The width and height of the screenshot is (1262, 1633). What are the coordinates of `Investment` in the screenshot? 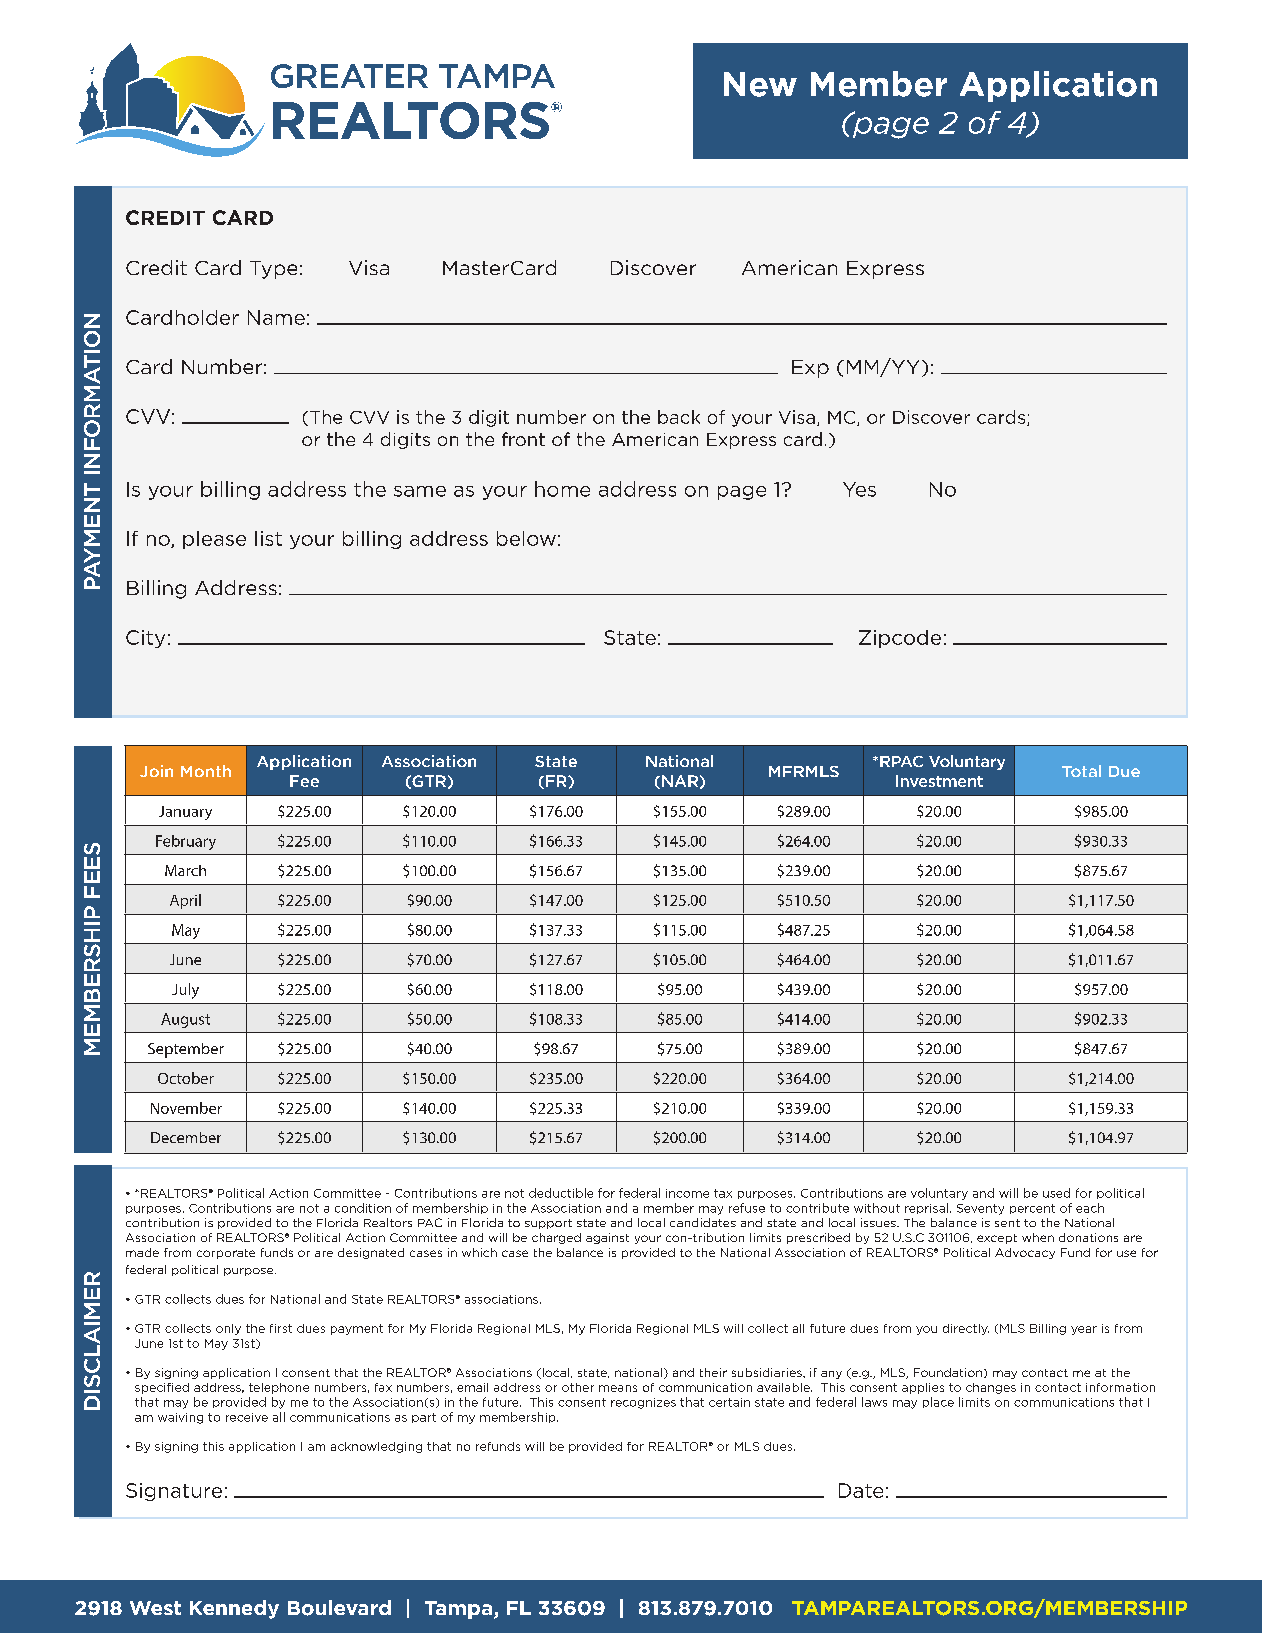 It's located at (939, 781).
